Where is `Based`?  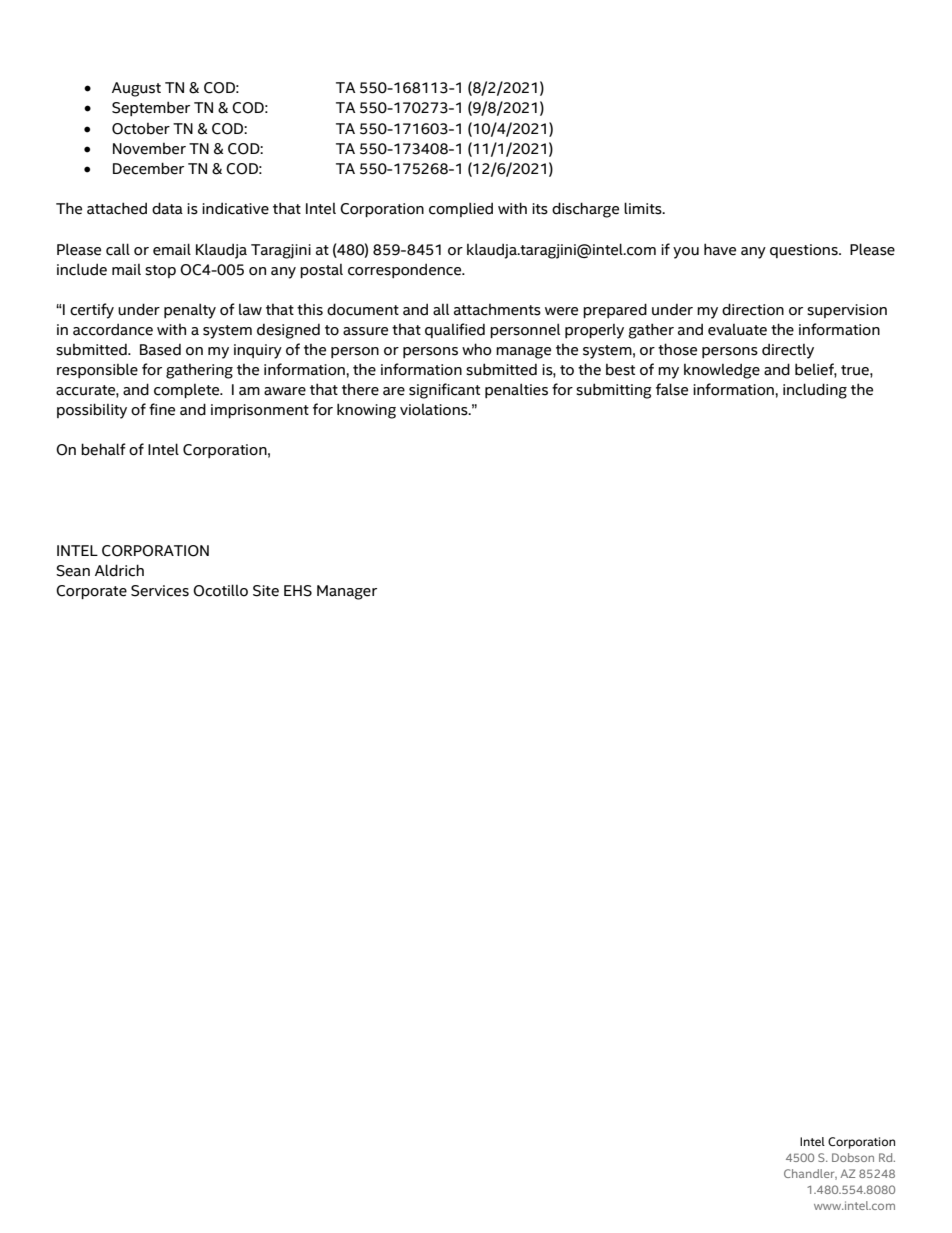
Based is located at coordinates (160, 349).
